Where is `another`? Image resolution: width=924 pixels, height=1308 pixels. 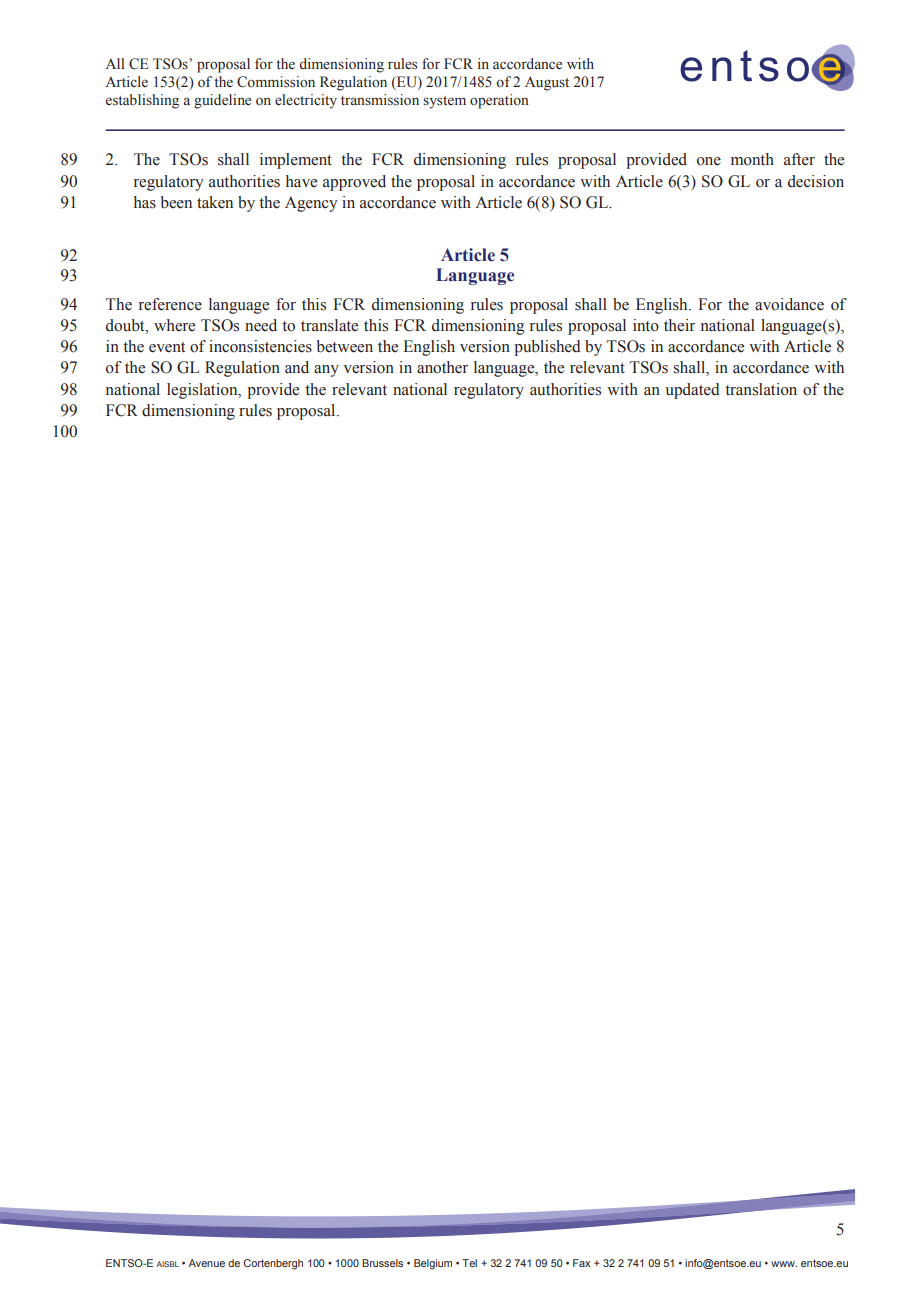
another is located at coordinates (442, 367).
